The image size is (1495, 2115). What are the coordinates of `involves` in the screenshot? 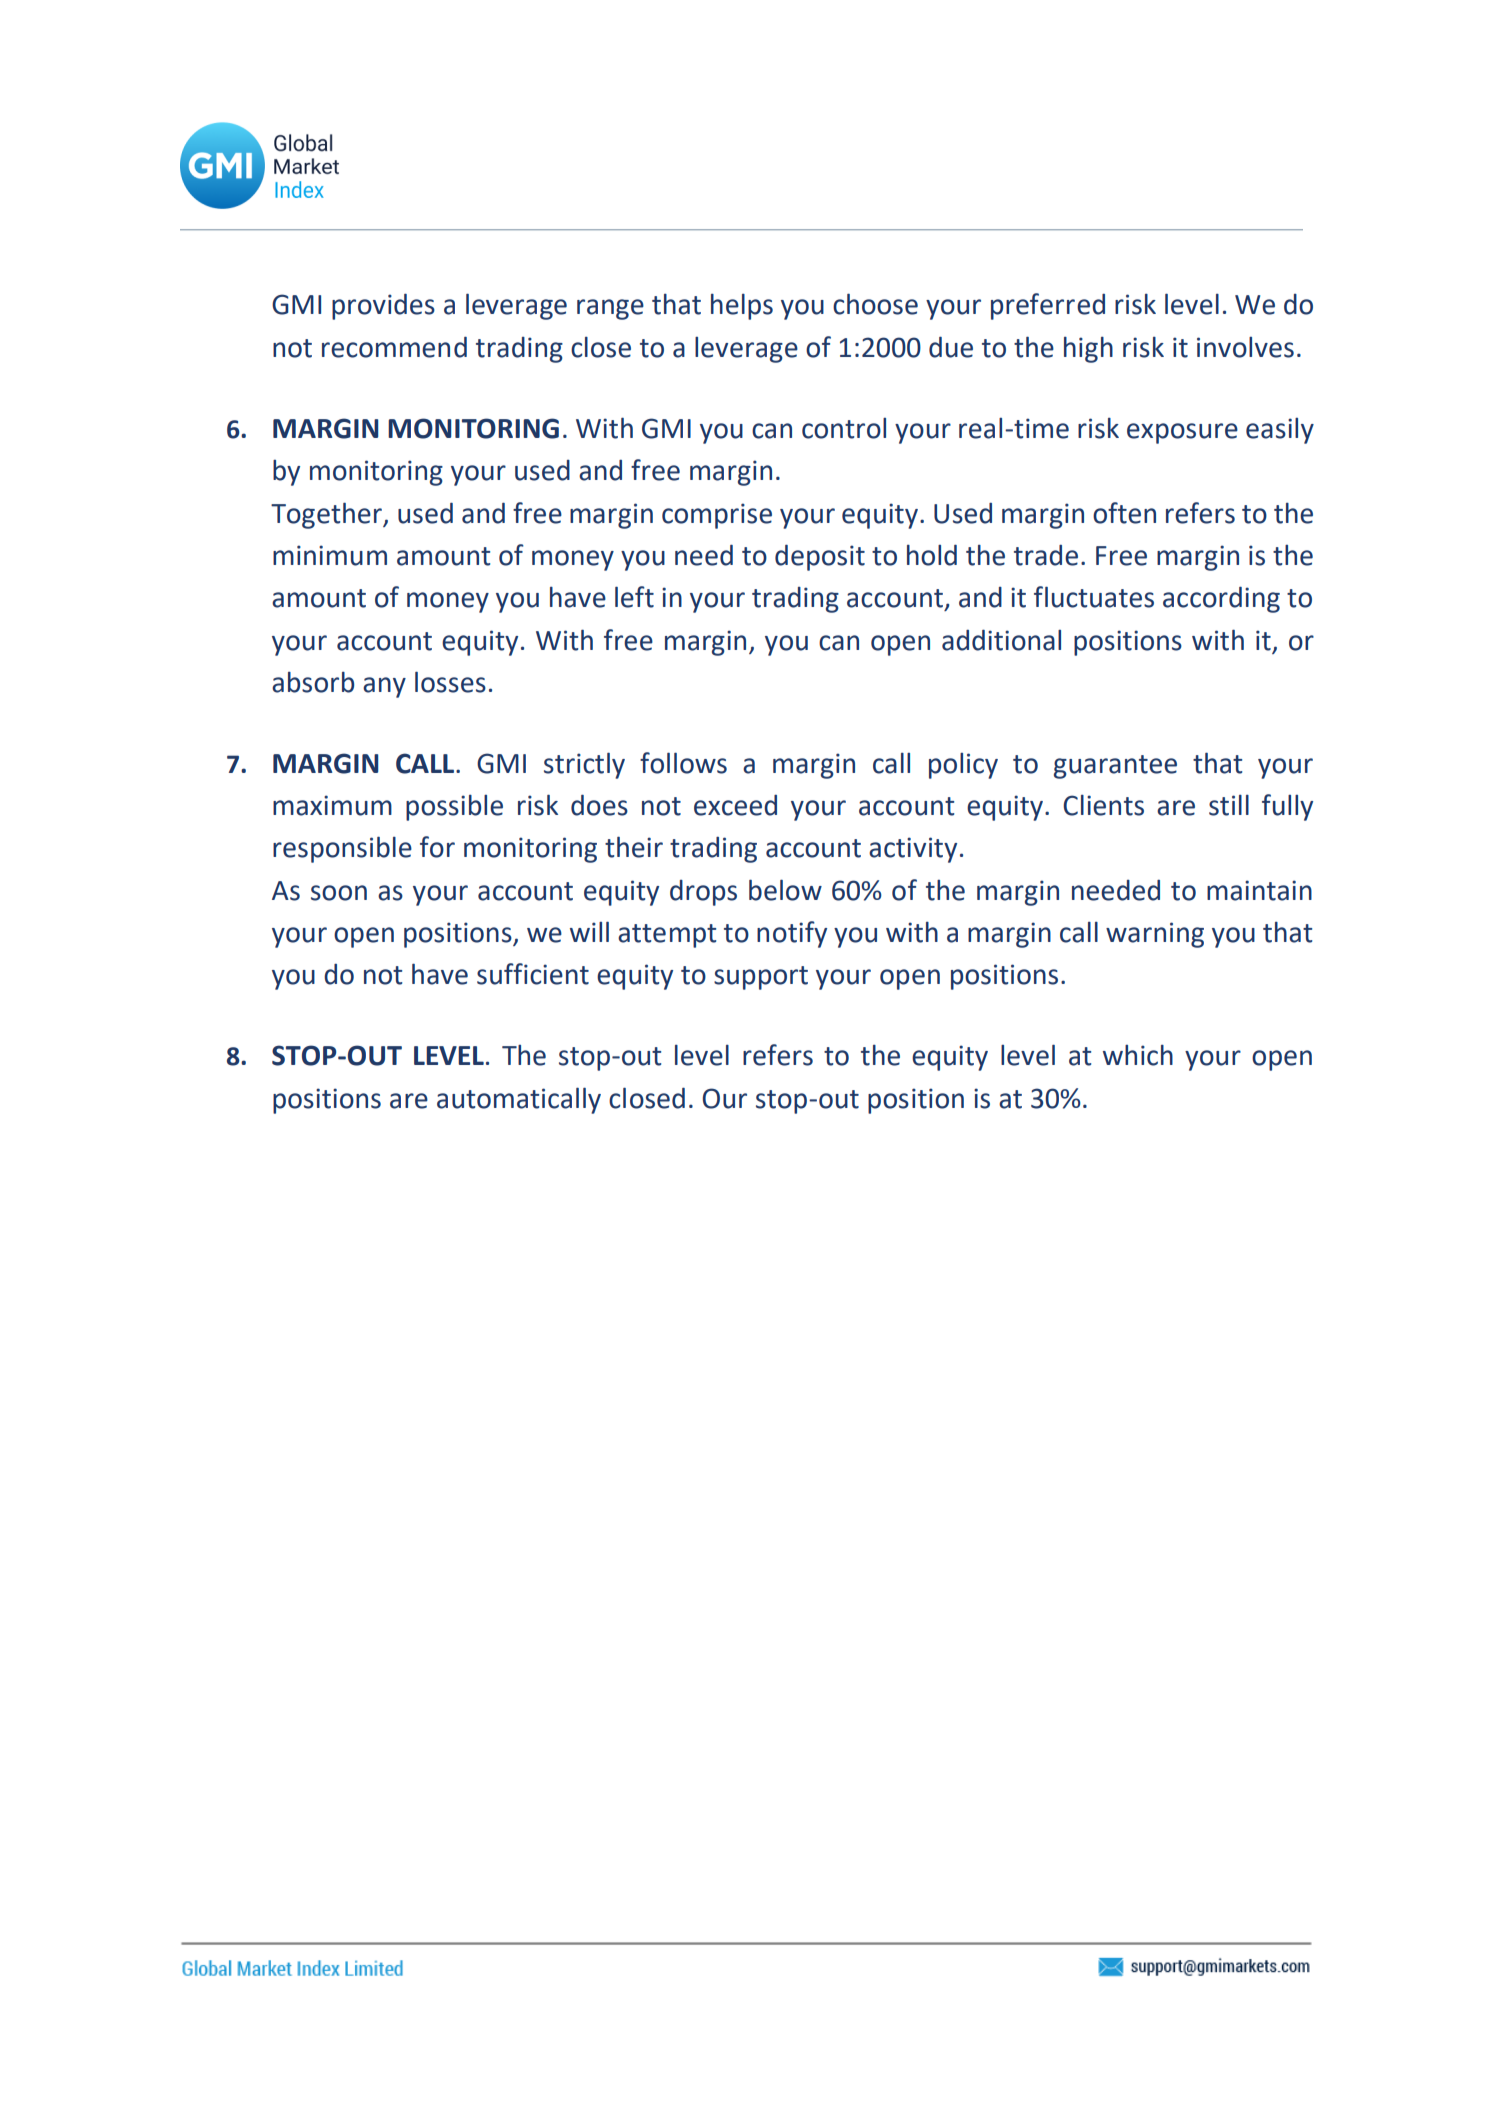 It's located at (1245, 347).
